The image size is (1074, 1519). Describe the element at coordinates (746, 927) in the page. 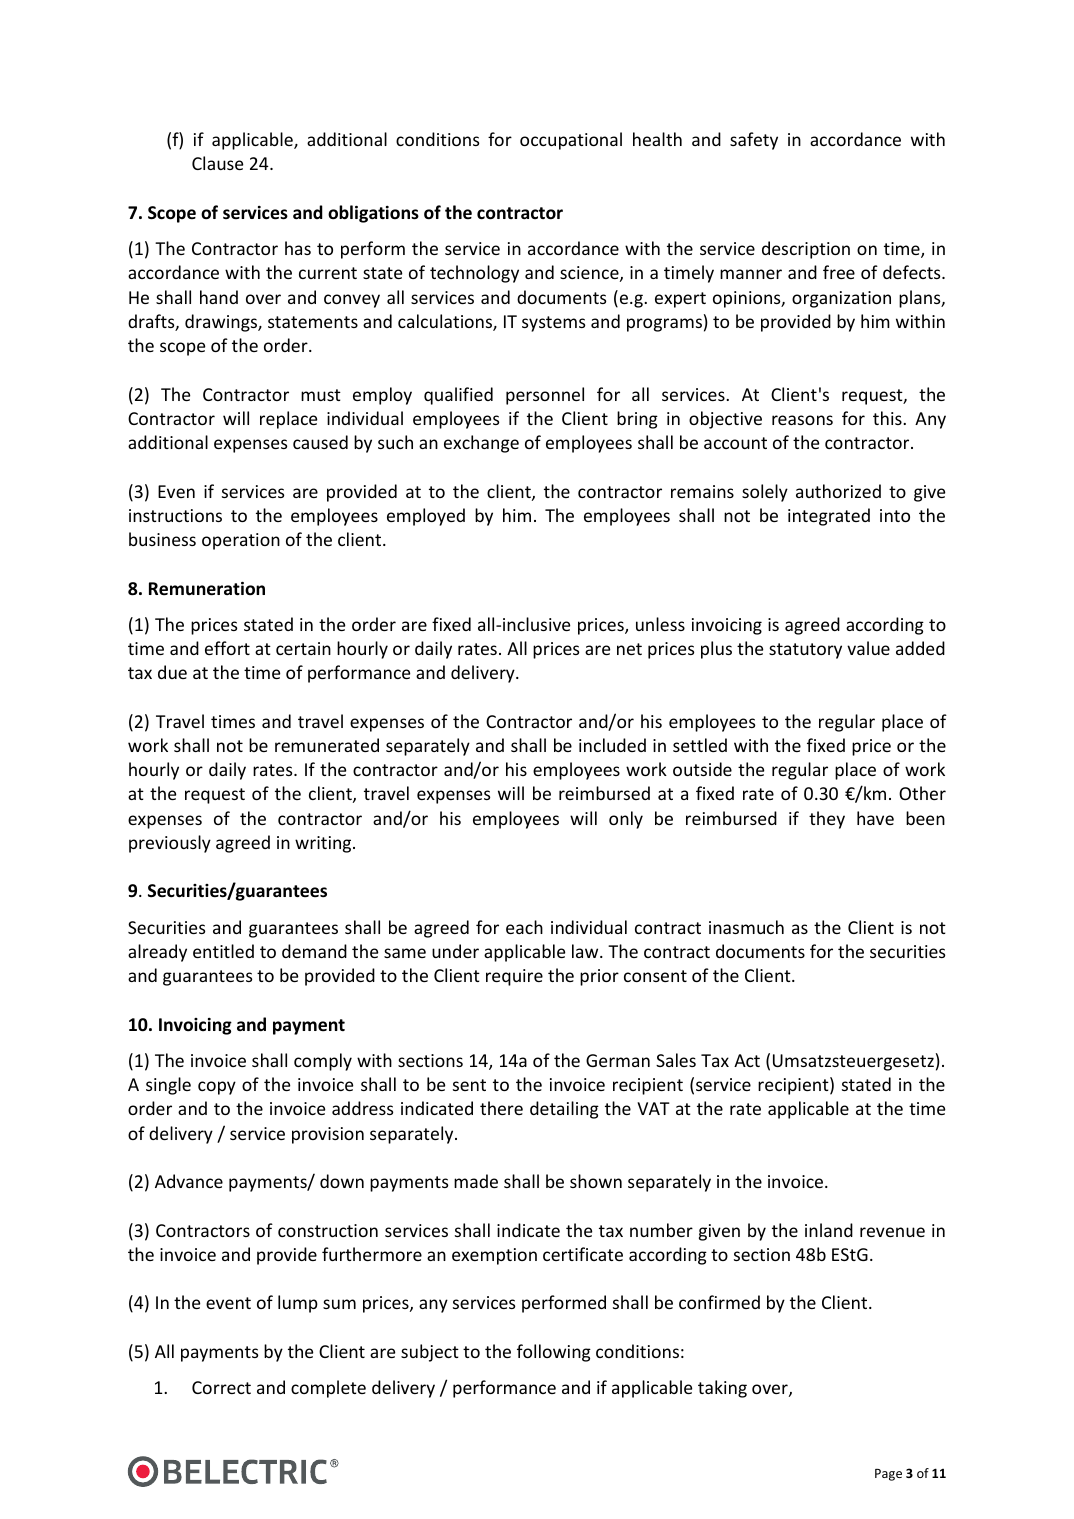

I see `inasmuch` at that location.
